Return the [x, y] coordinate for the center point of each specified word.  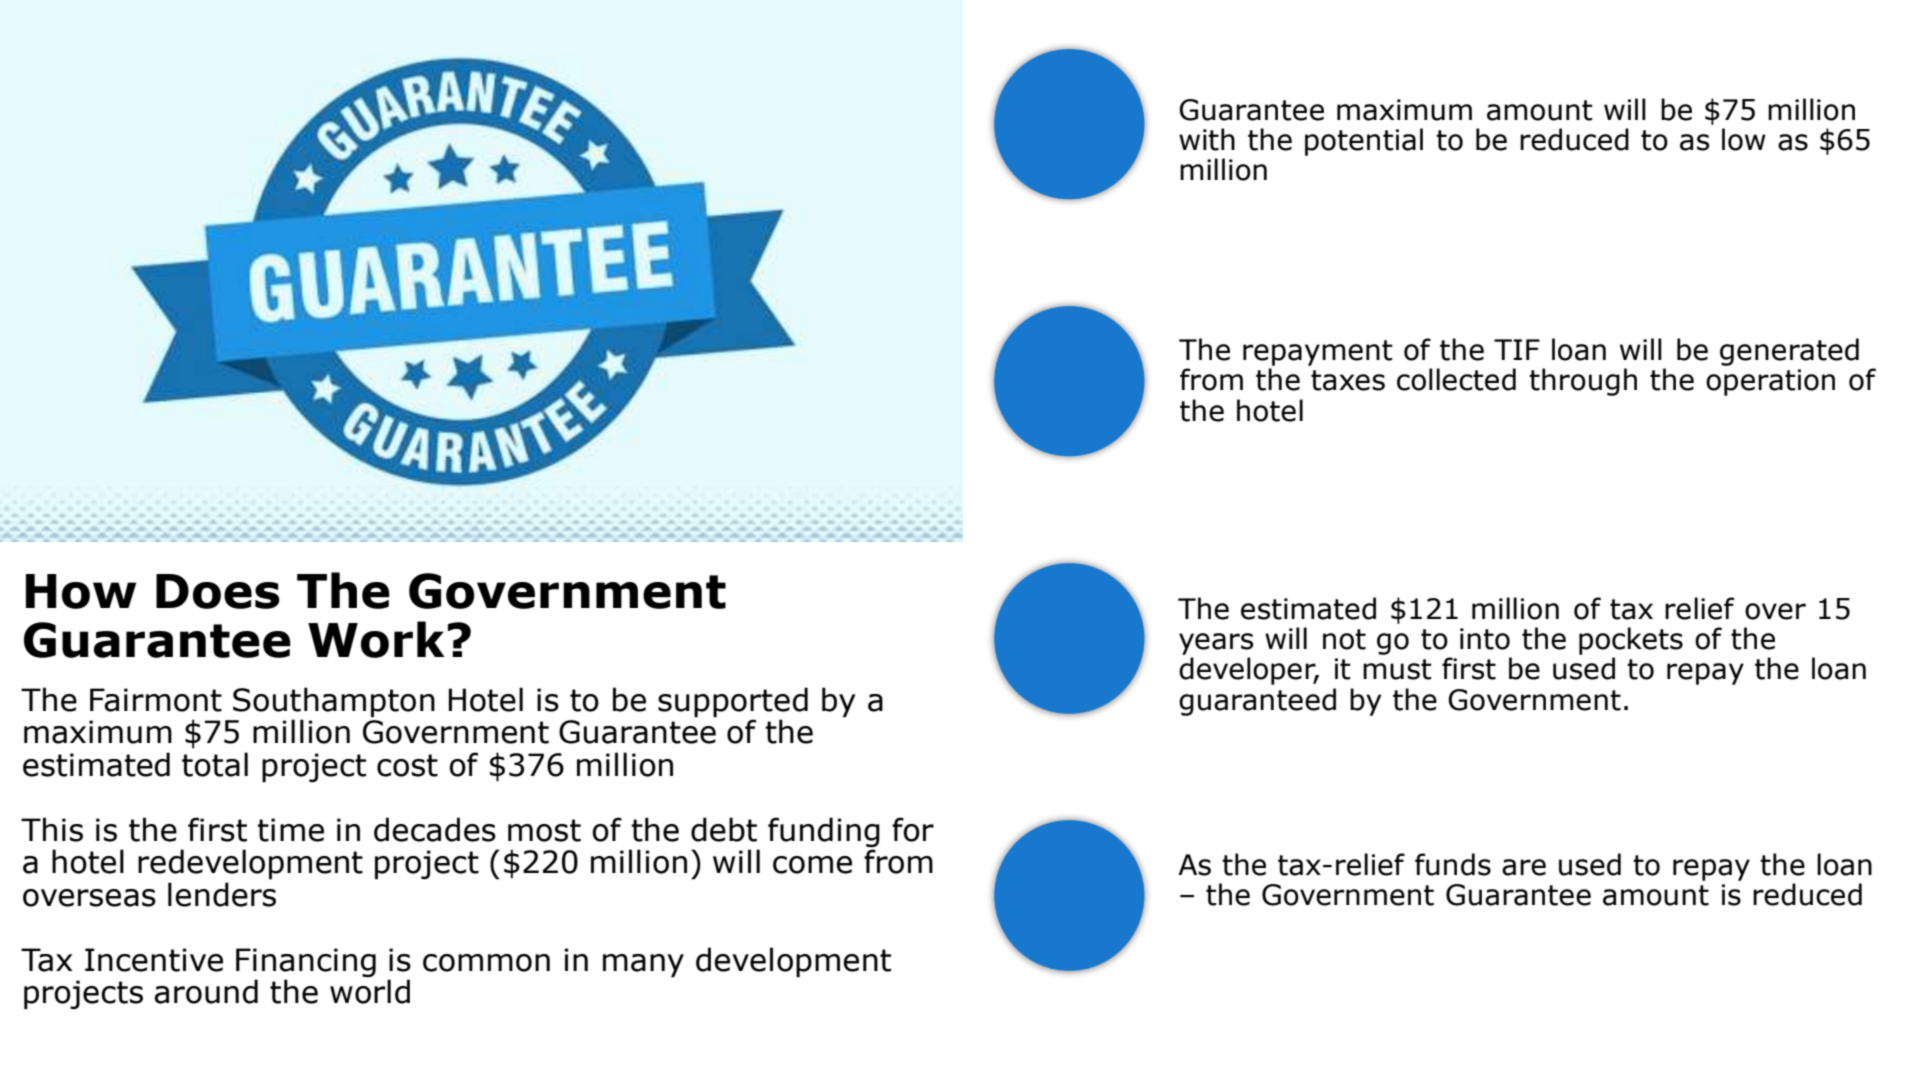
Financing [306, 964]
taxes [1348, 380]
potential [1364, 142]
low [1744, 139]
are [1524, 867]
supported [733, 703]
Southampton [334, 703]
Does [218, 591]
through [1583, 382]
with [1207, 139]
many [643, 966]
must [1397, 669]
